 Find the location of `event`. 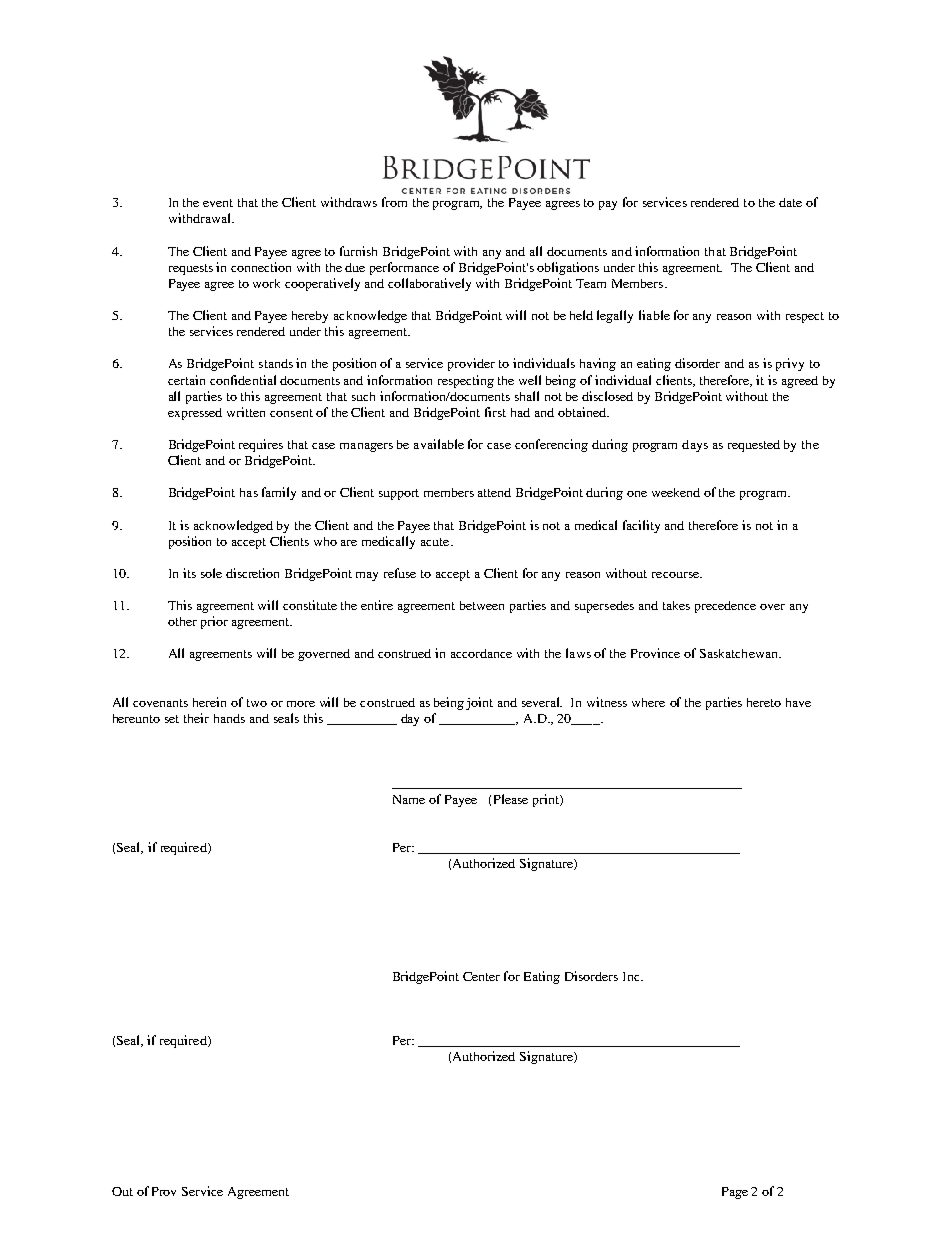

event is located at coordinates (218, 203).
